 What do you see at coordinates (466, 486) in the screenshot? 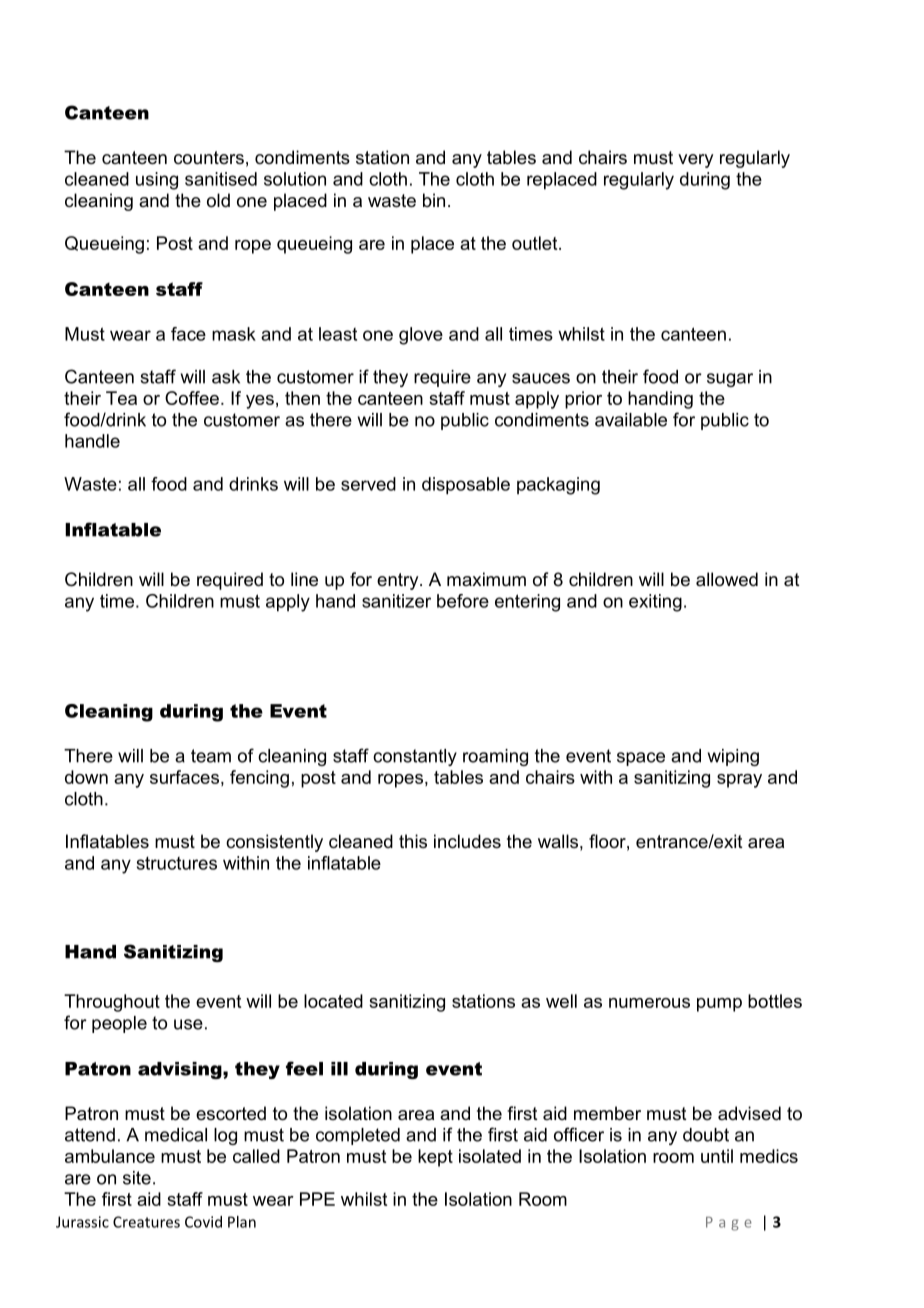
I see `disposable` at bounding box center [466, 486].
